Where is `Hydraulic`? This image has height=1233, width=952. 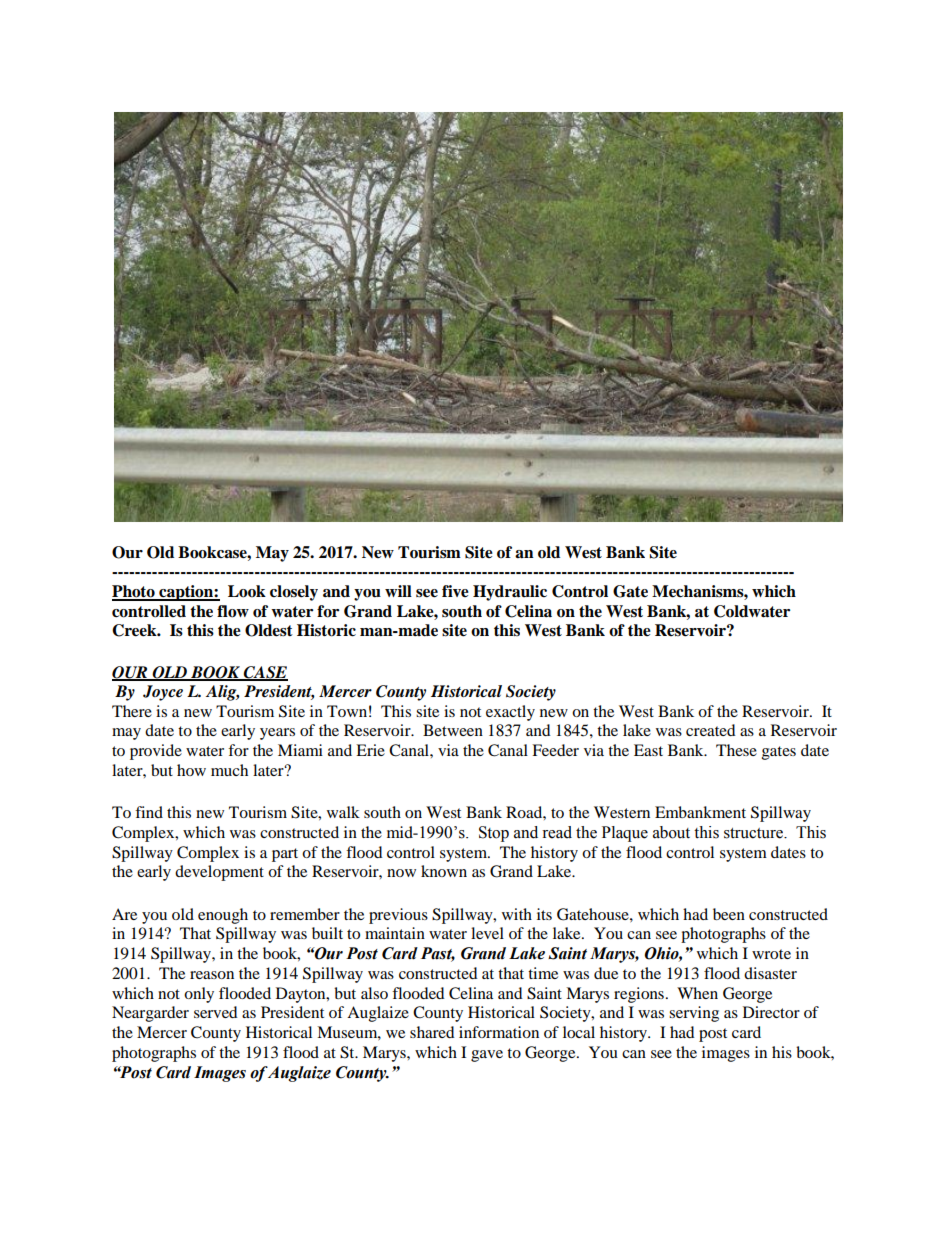
Hydraulic is located at coordinates (510, 593).
